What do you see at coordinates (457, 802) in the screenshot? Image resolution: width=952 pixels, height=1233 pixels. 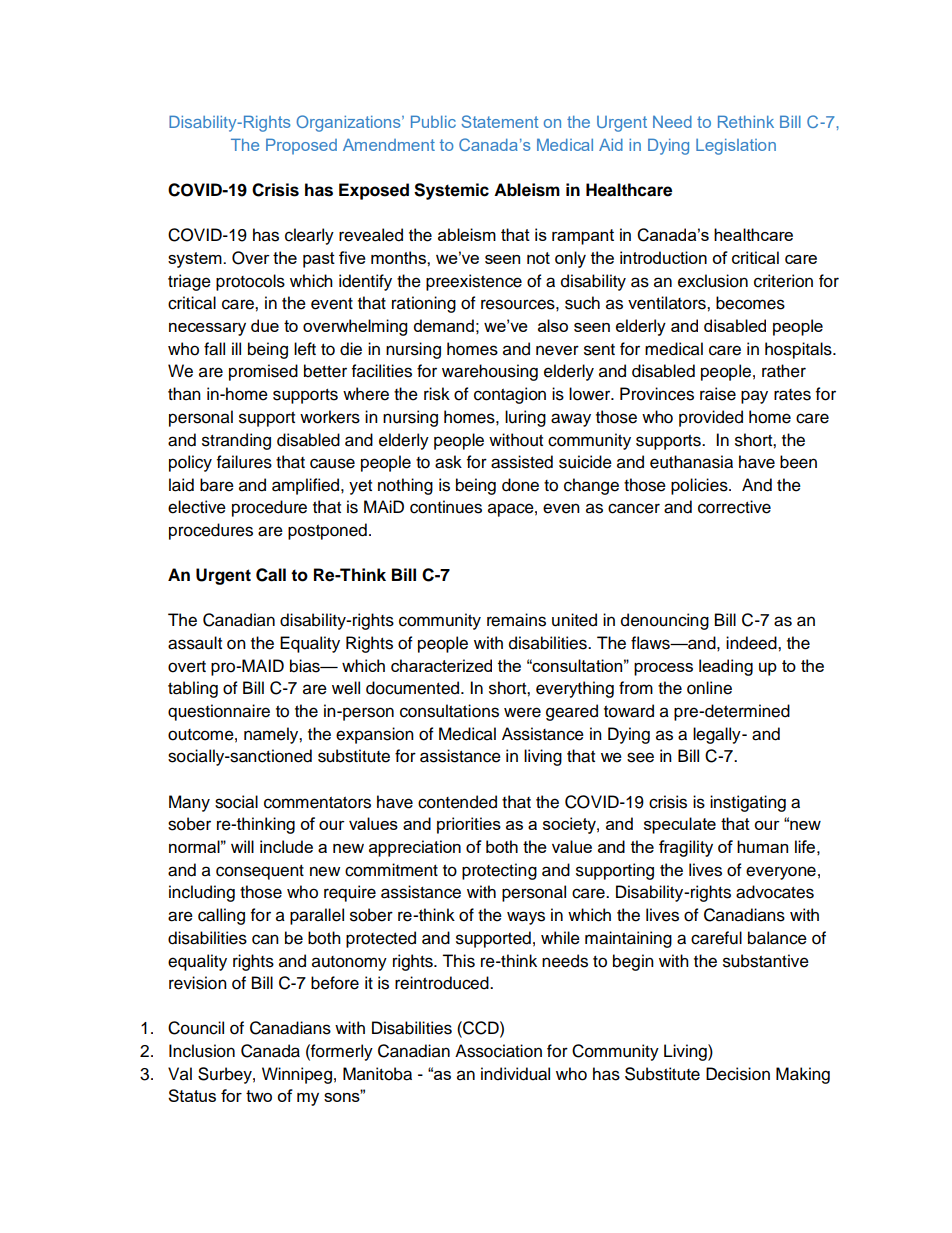 I see `contended` at bounding box center [457, 802].
